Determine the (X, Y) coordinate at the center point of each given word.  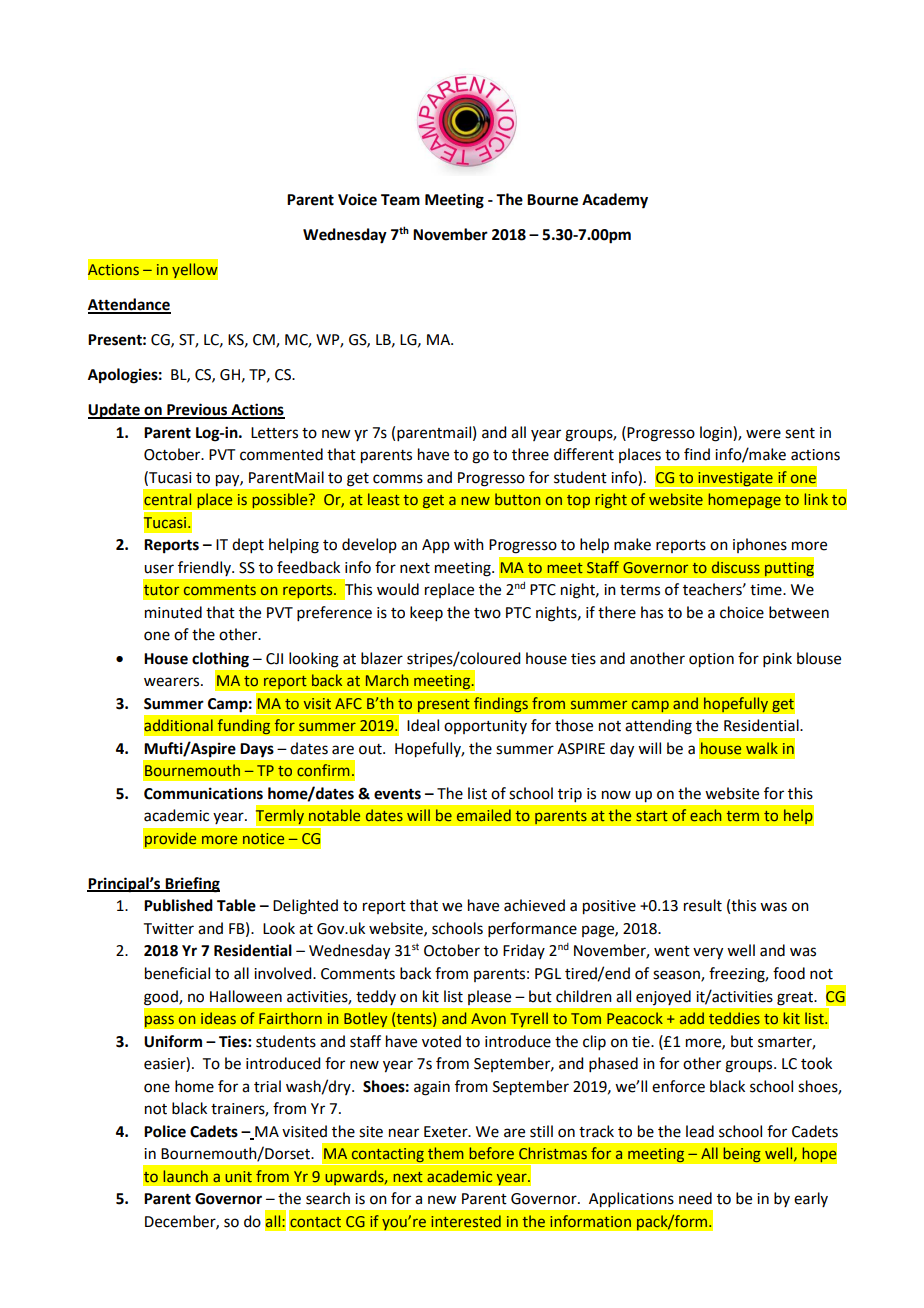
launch (186, 1176)
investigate (735, 480)
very (708, 953)
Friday (524, 951)
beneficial (177, 973)
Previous (197, 410)
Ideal (423, 725)
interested (466, 1221)
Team (400, 200)
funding (244, 727)
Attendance (129, 305)
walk (762, 748)
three (530, 454)
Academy (615, 201)
